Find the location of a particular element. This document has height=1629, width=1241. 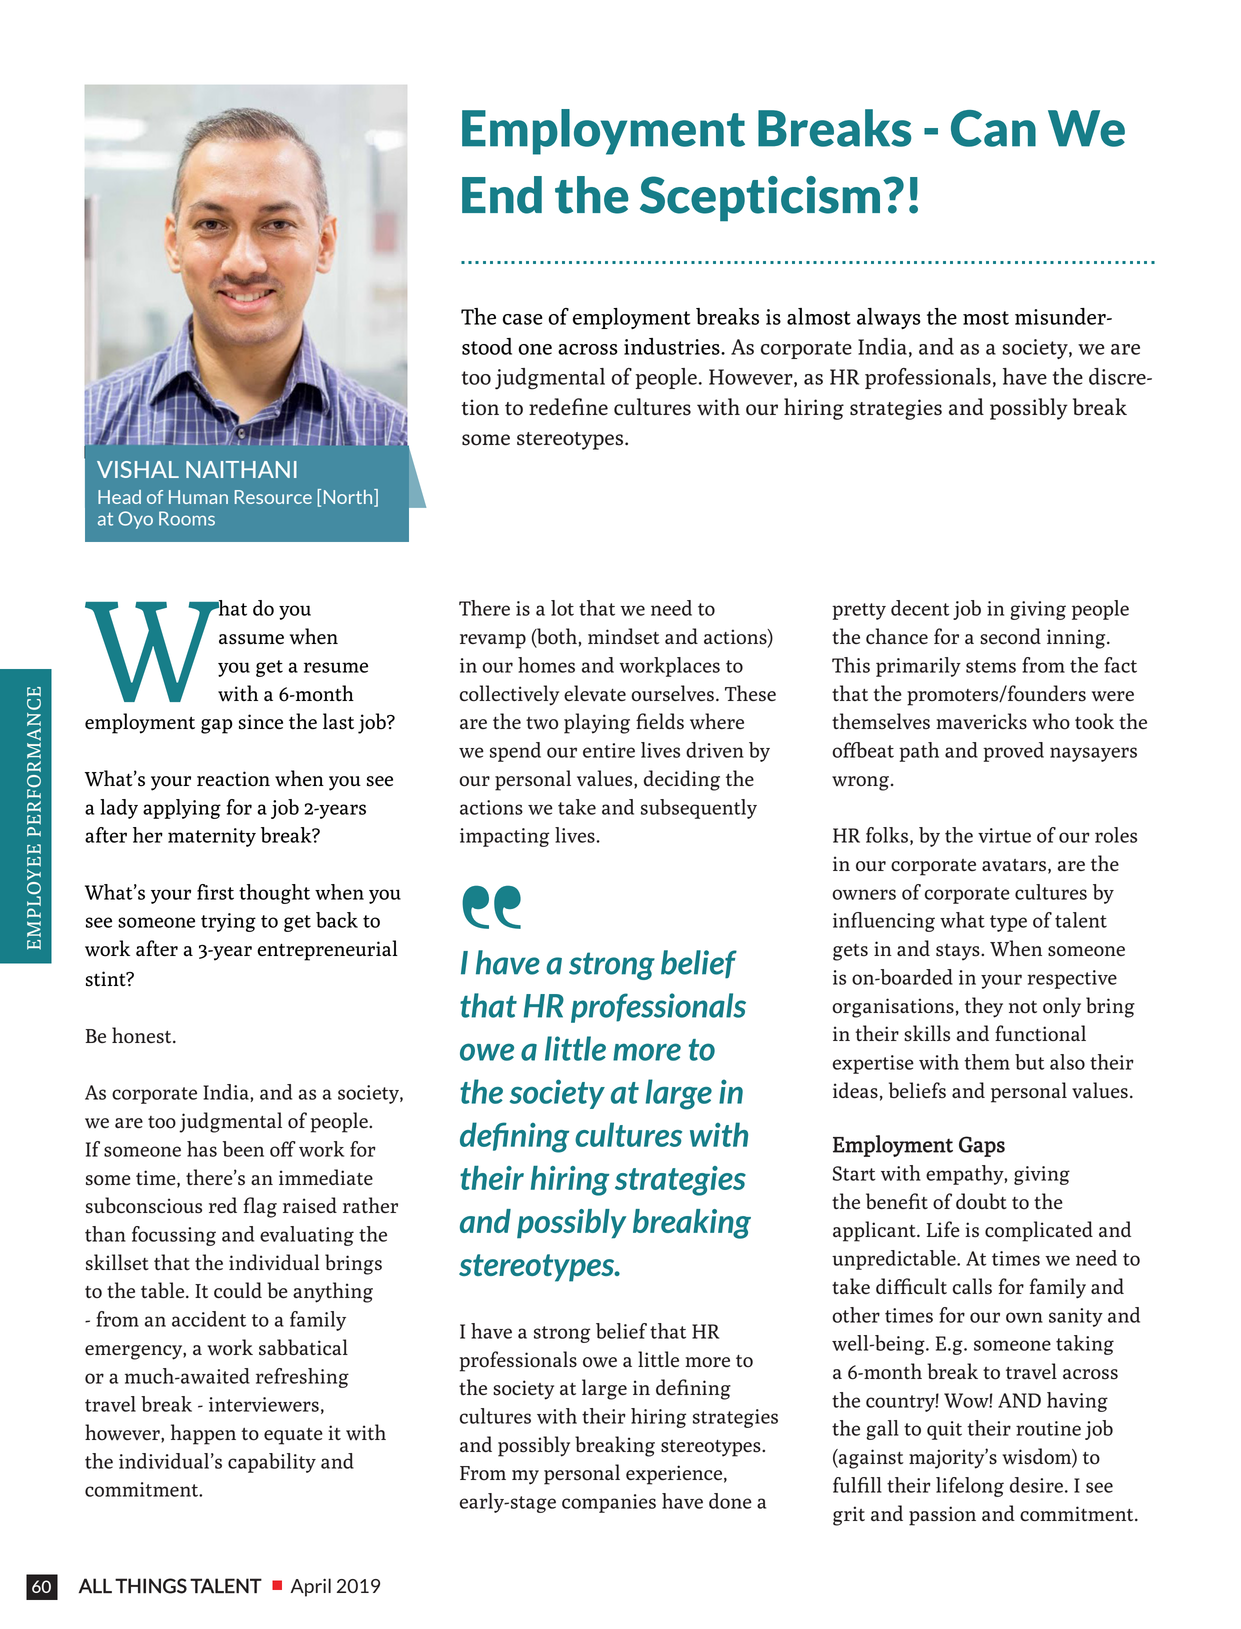

companies is located at coordinates (609, 1503).
